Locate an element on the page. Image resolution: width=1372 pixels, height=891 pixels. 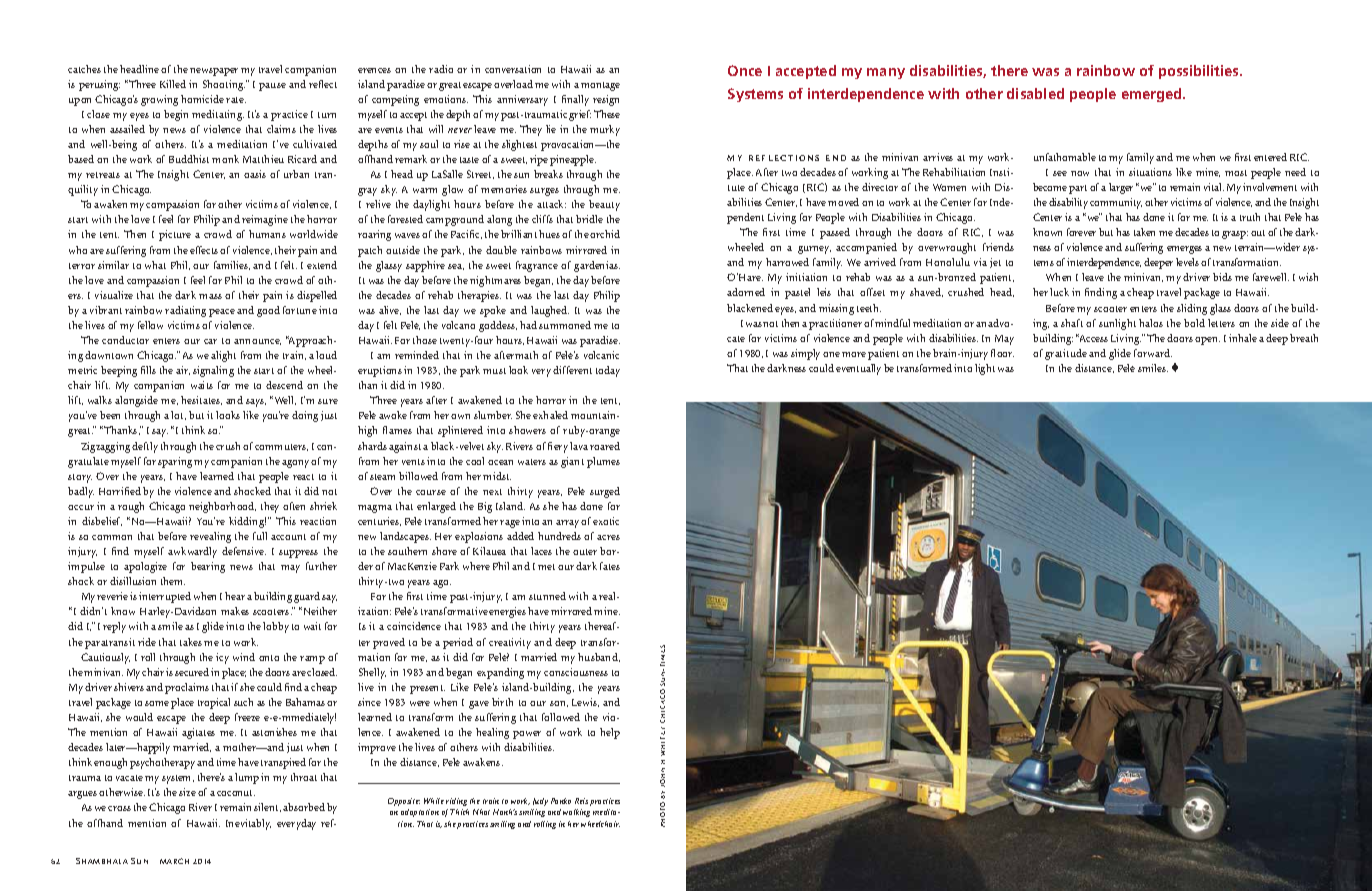
Inevitably is located at coordinates (248, 824).
